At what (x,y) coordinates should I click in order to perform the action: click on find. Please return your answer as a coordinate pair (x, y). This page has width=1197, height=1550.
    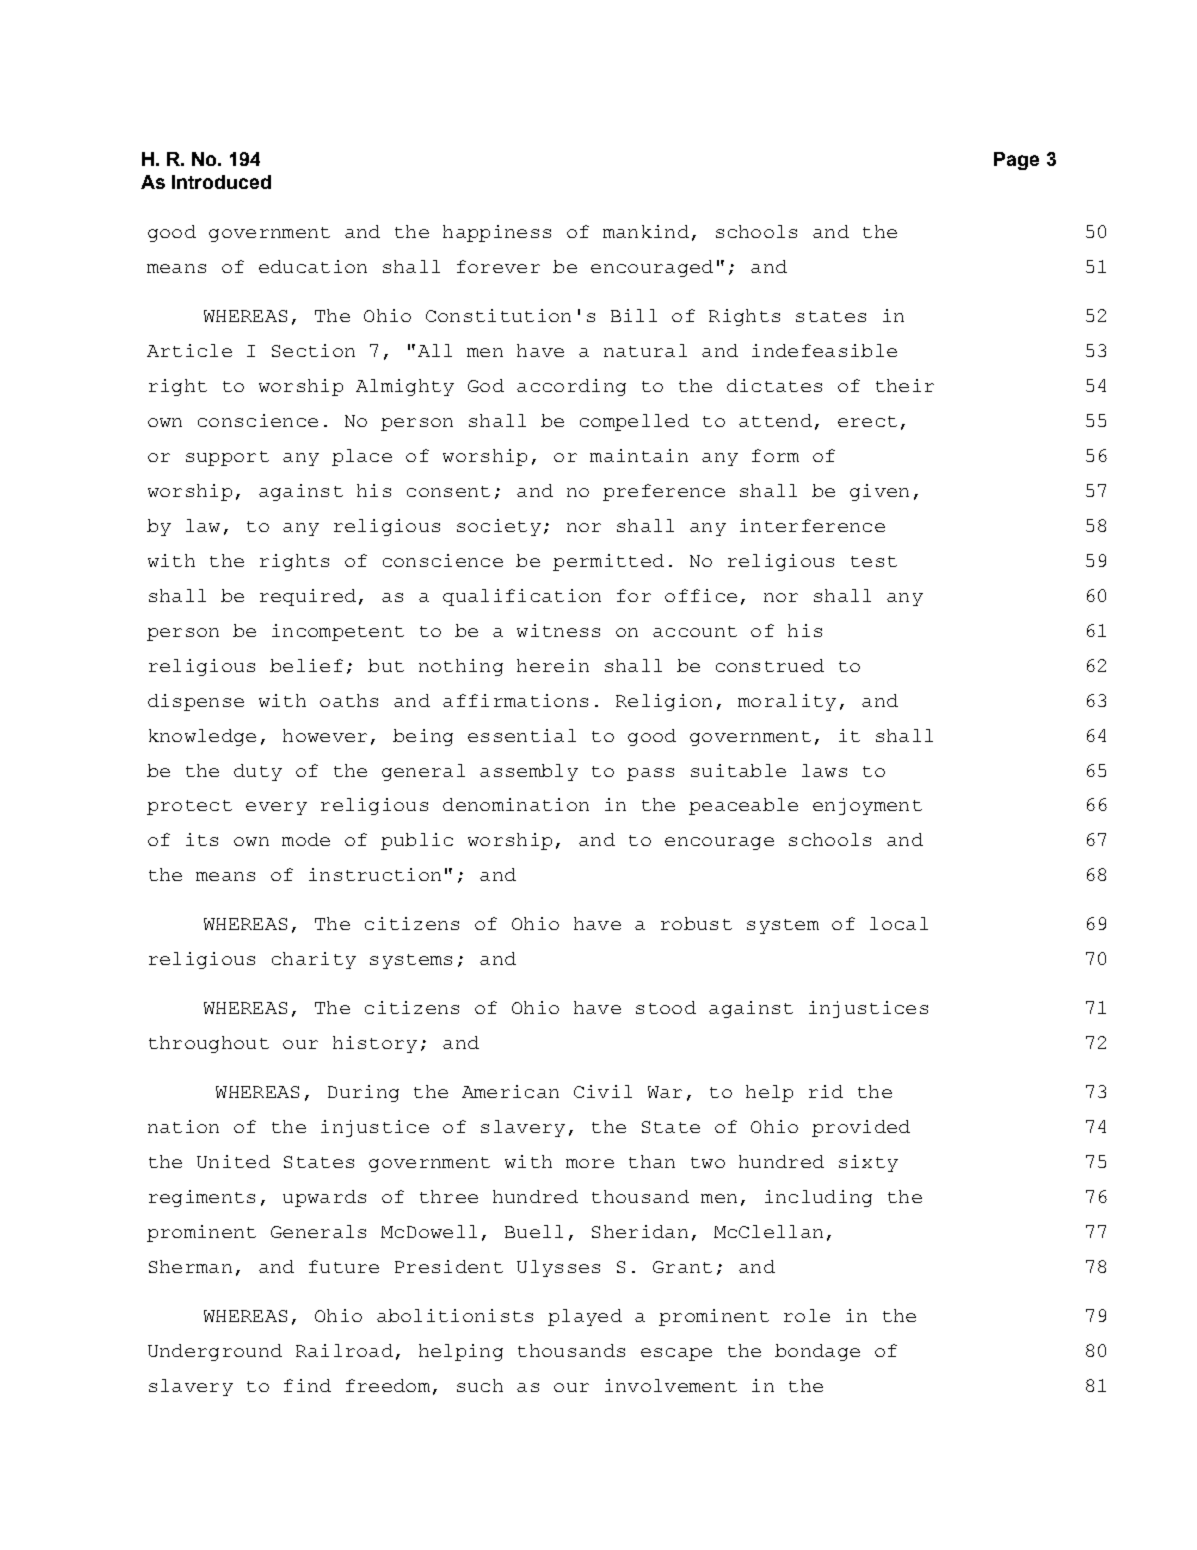
    Looking at the image, I should click on (307, 1385).
